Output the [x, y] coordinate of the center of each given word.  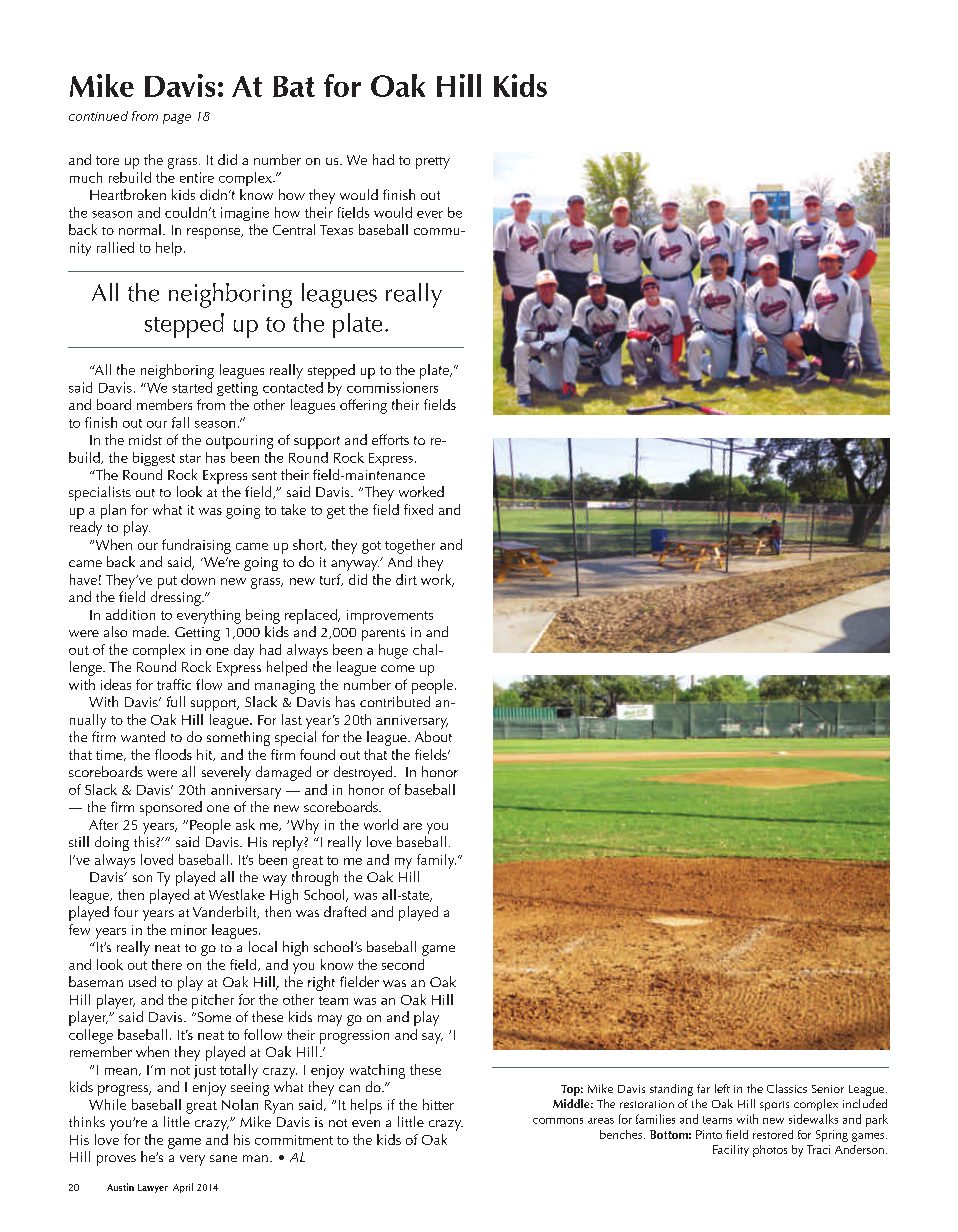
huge [393, 651]
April [183, 1188]
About [433, 736]
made [150, 631]
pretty [433, 163]
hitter [438, 1104]
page [177, 119]
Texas [336, 230]
